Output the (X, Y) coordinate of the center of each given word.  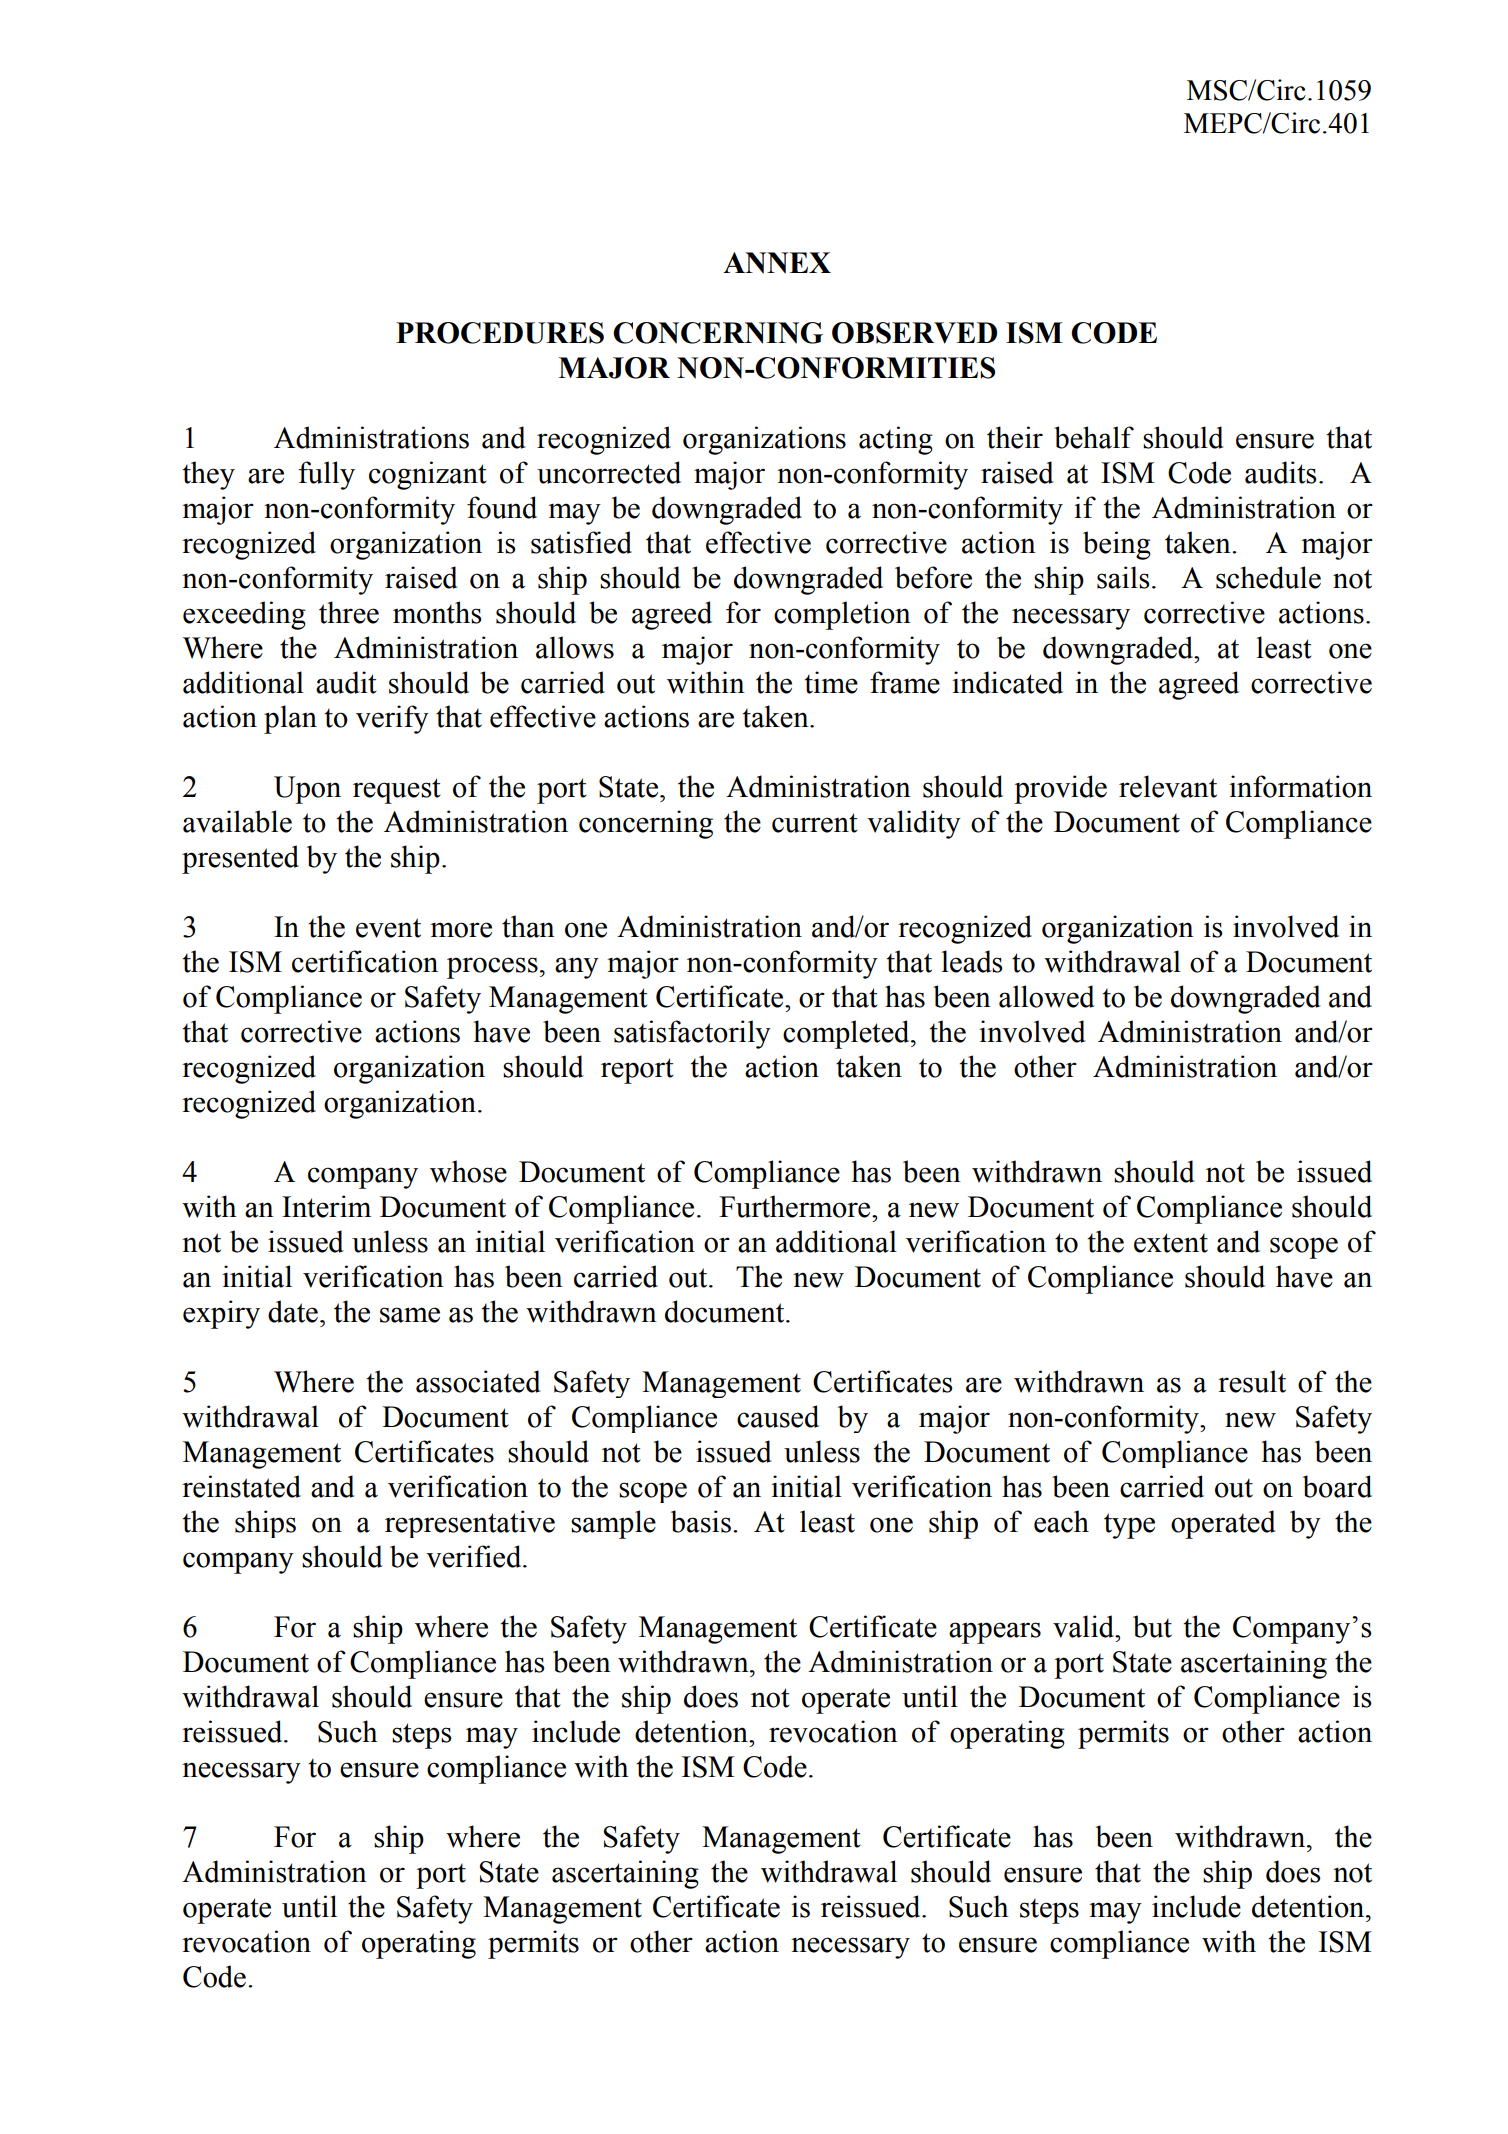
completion (842, 615)
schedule (1268, 577)
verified (475, 1556)
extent (1171, 1243)
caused (778, 1416)
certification (365, 961)
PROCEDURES (500, 333)
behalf (1094, 437)
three (349, 612)
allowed (1047, 996)
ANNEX (777, 263)
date (293, 1311)
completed (847, 1034)
